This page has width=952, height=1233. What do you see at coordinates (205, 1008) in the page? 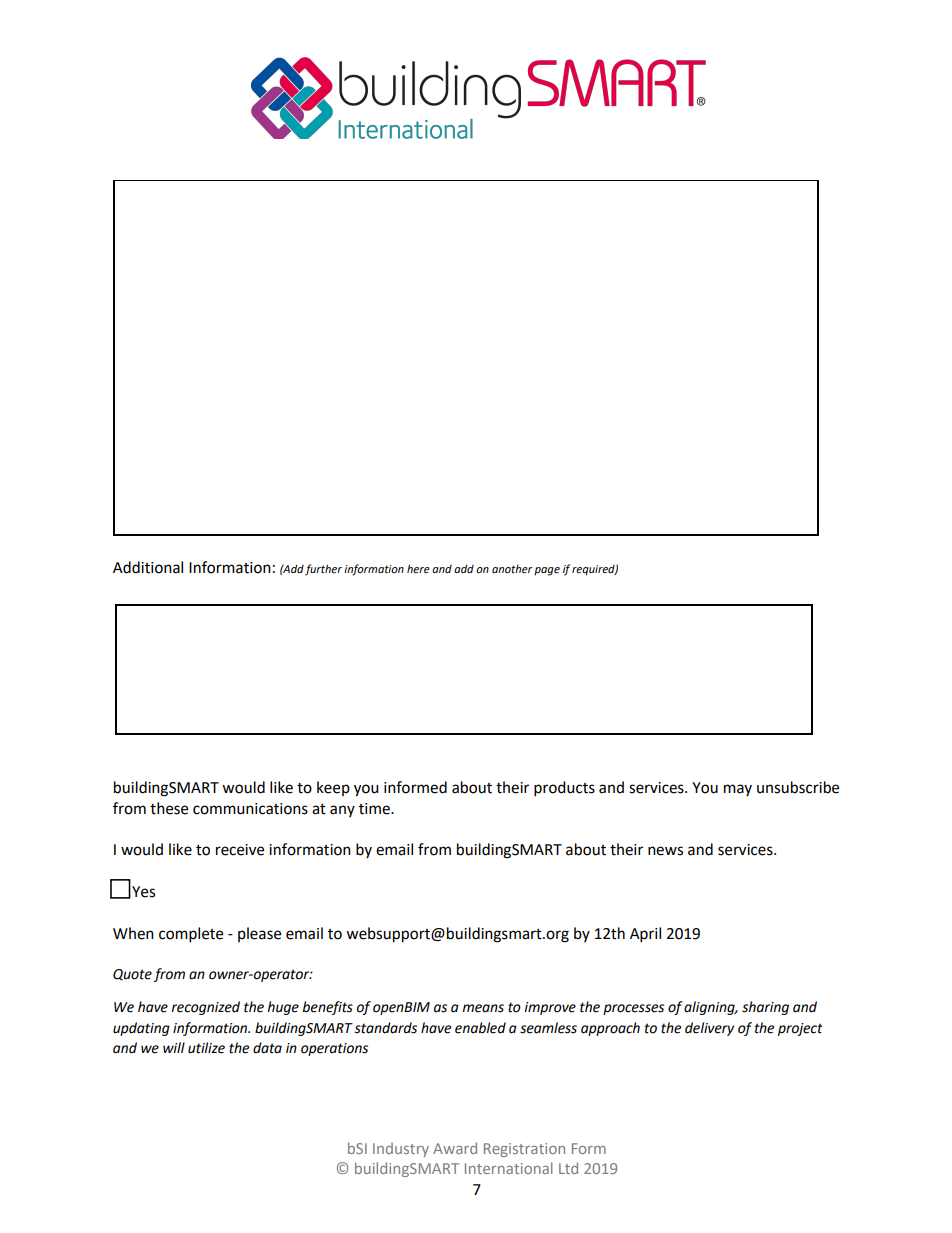
I see `recognized` at bounding box center [205, 1008].
